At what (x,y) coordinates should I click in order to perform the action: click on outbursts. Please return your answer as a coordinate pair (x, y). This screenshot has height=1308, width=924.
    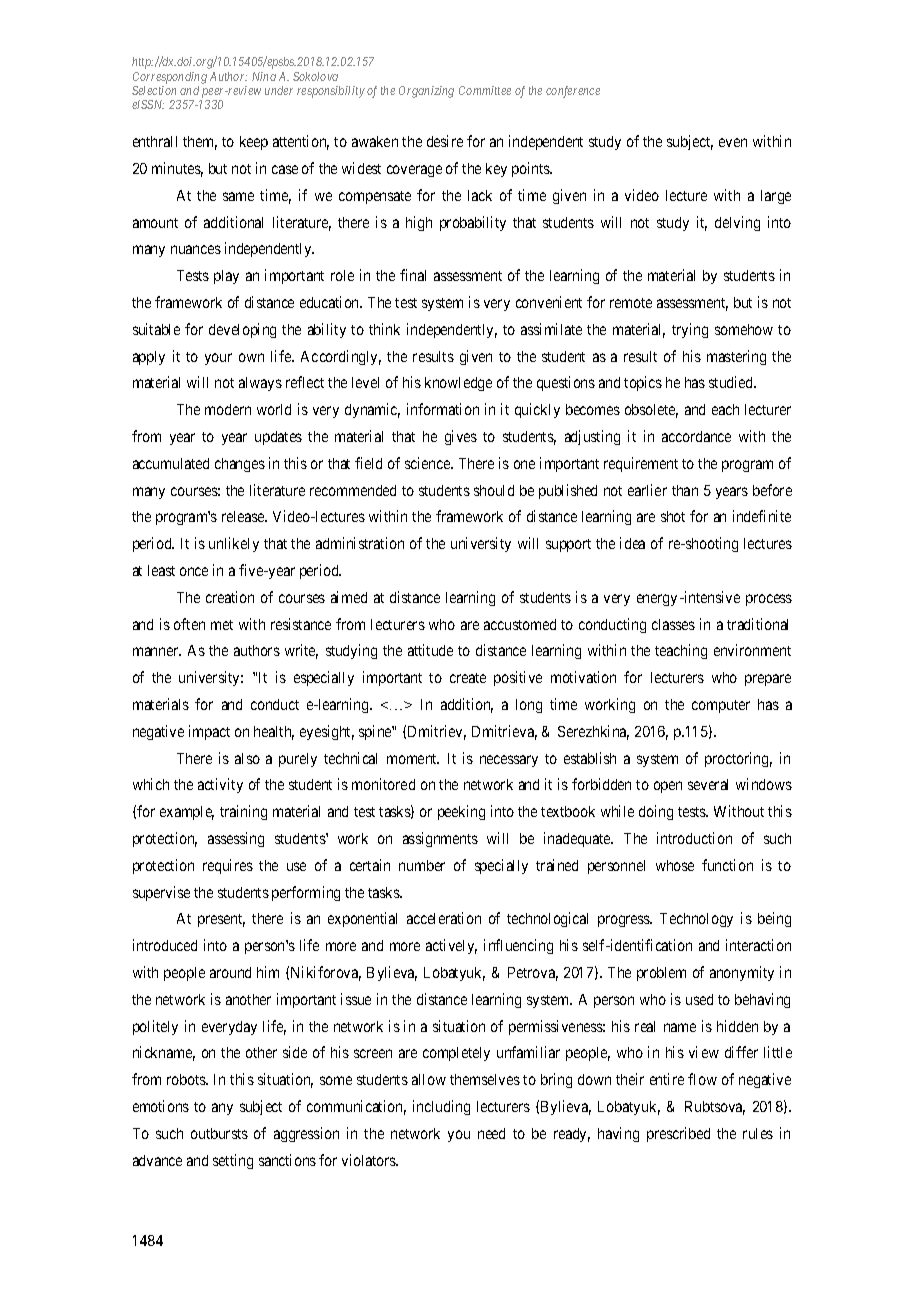
    Looking at the image, I should click on (219, 1133).
